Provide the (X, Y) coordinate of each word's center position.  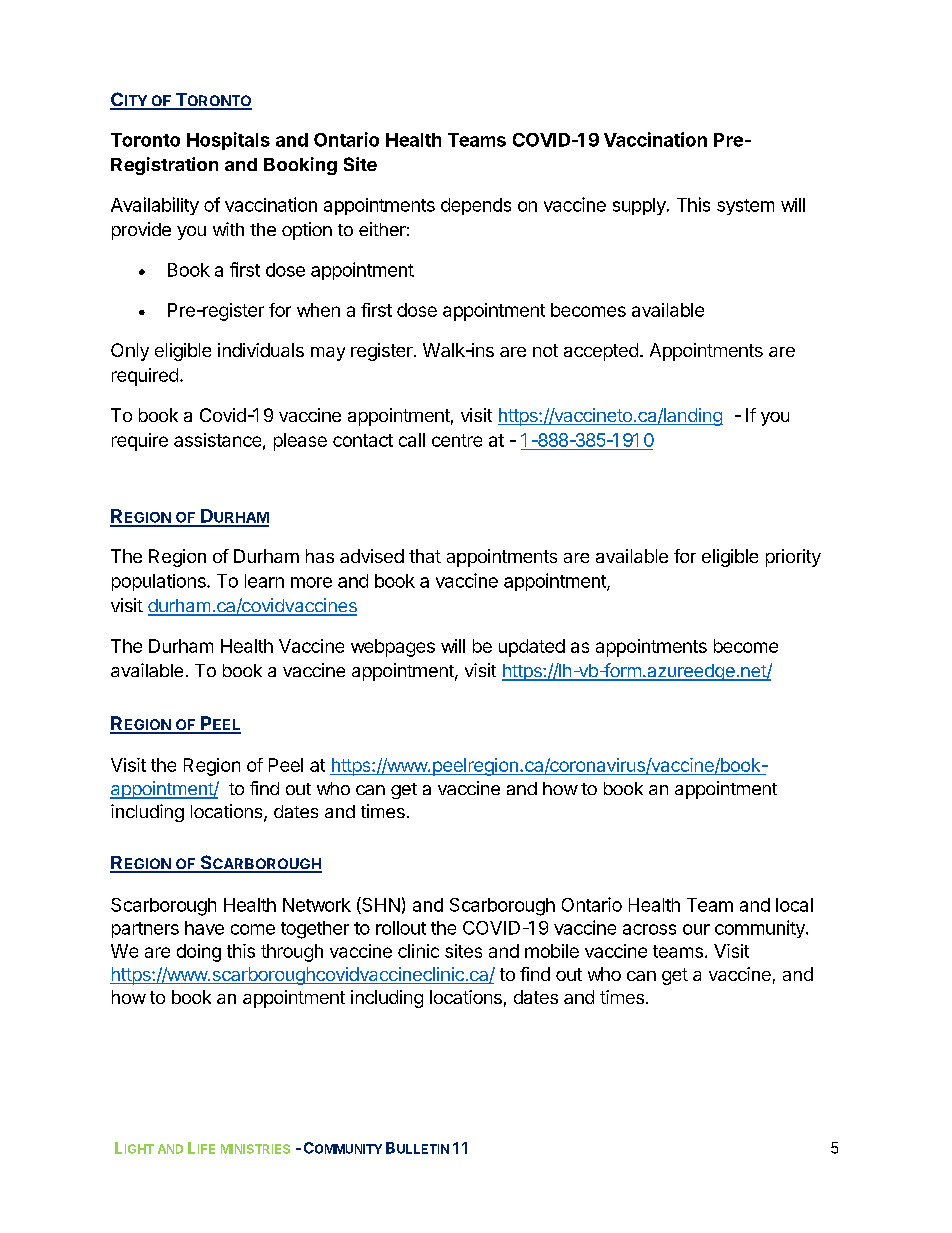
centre (457, 440)
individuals (261, 350)
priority (793, 558)
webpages (393, 648)
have (204, 928)
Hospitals (228, 141)
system (745, 207)
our (696, 929)
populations (160, 582)
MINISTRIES (255, 1149)
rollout (401, 928)
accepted (601, 352)
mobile (552, 951)
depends (476, 206)
